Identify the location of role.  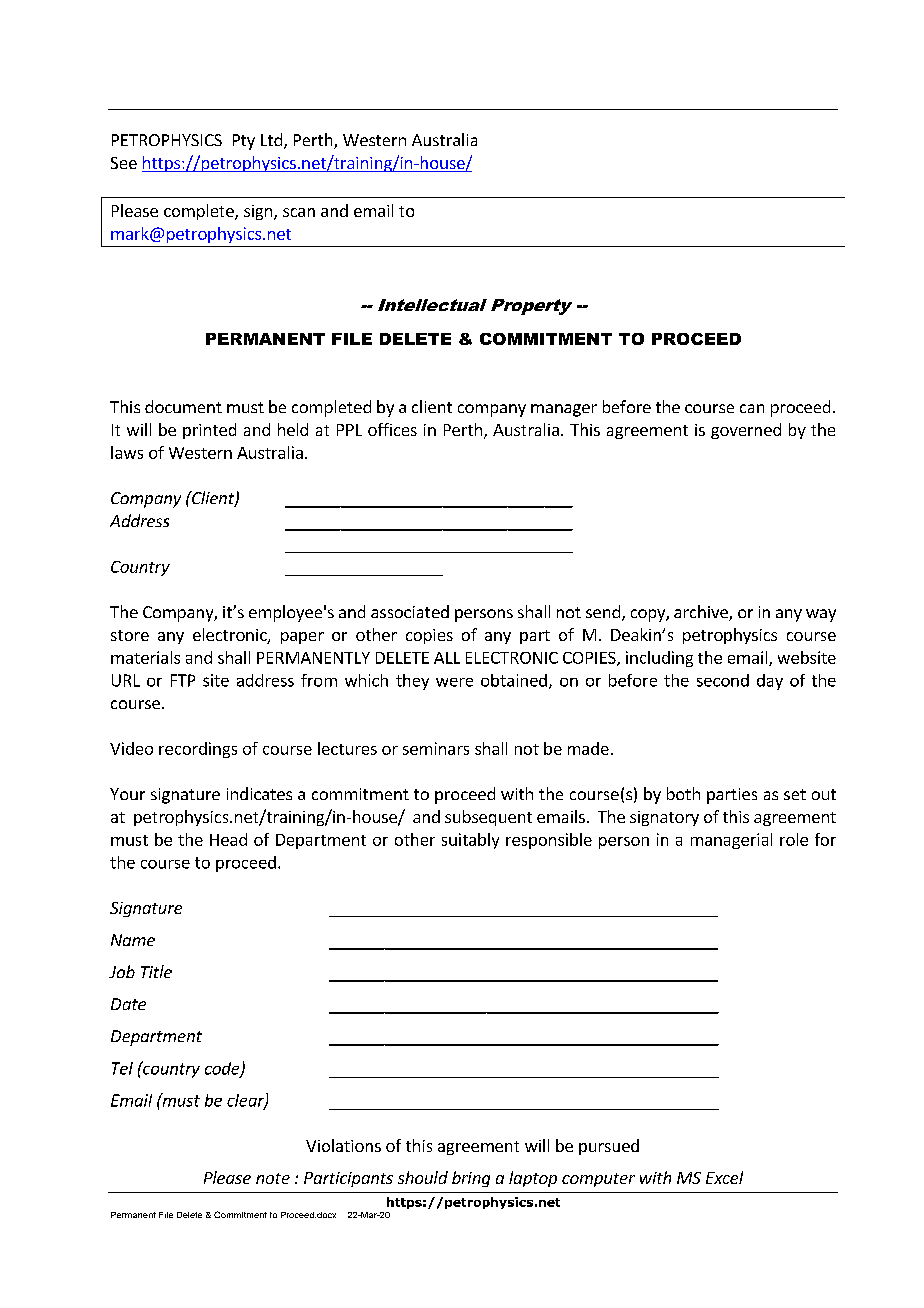
(794, 839).
